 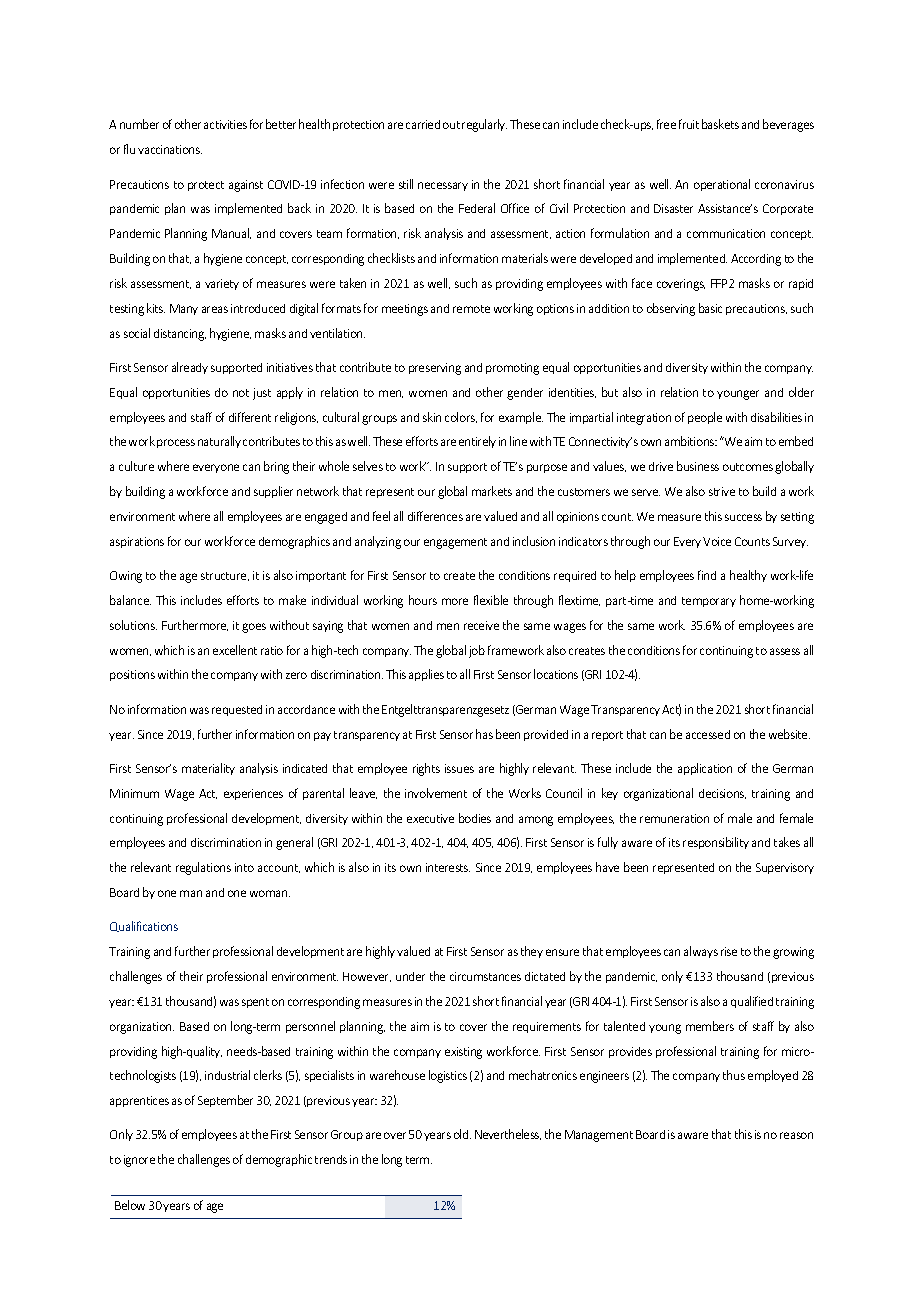 I want to click on job, so click(x=477, y=651).
